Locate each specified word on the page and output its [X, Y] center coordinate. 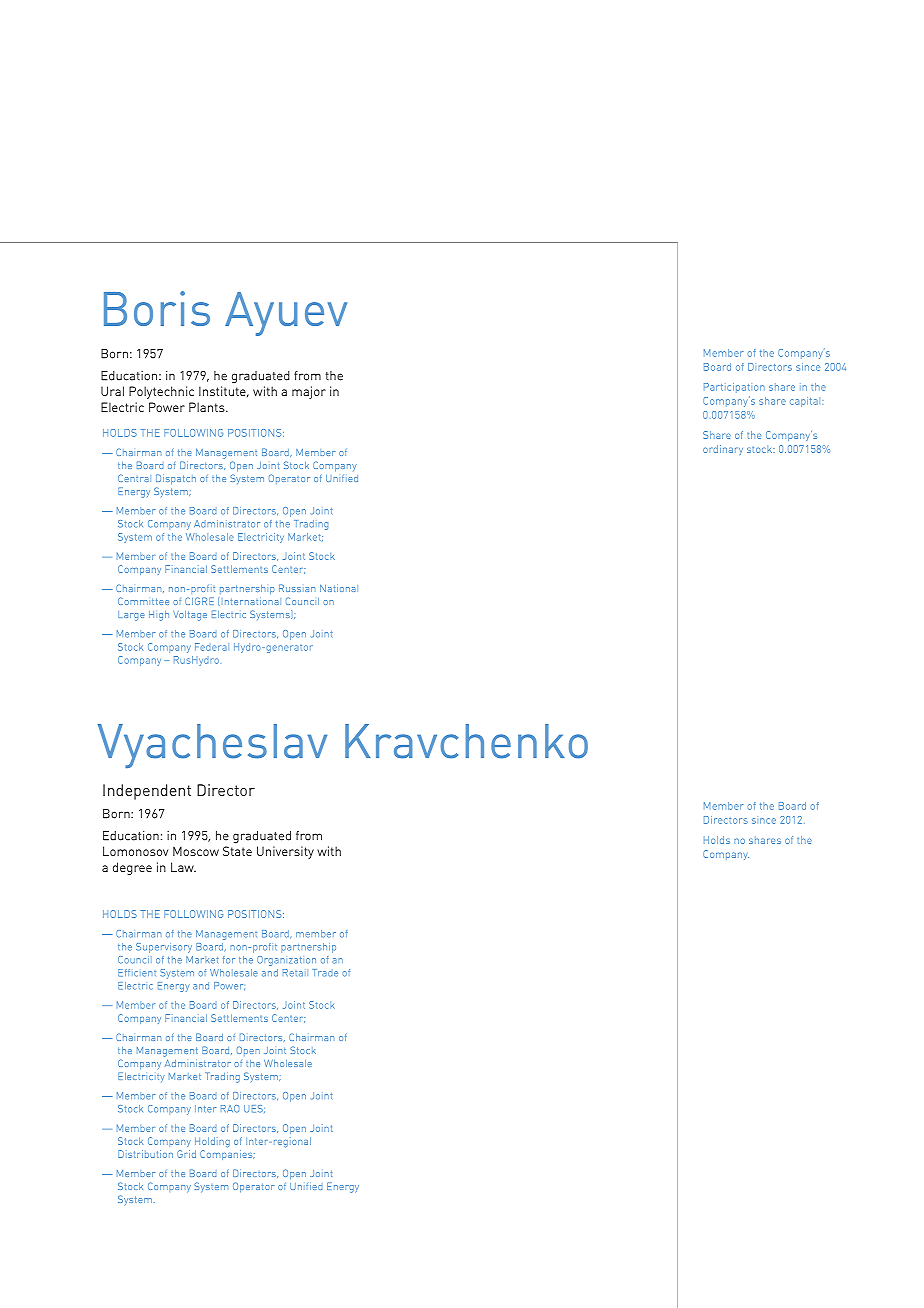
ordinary [723, 450]
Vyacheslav [212, 746]
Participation [734, 388]
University [285, 852]
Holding [212, 1142]
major [309, 392]
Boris [157, 308]
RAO [230, 1109]
